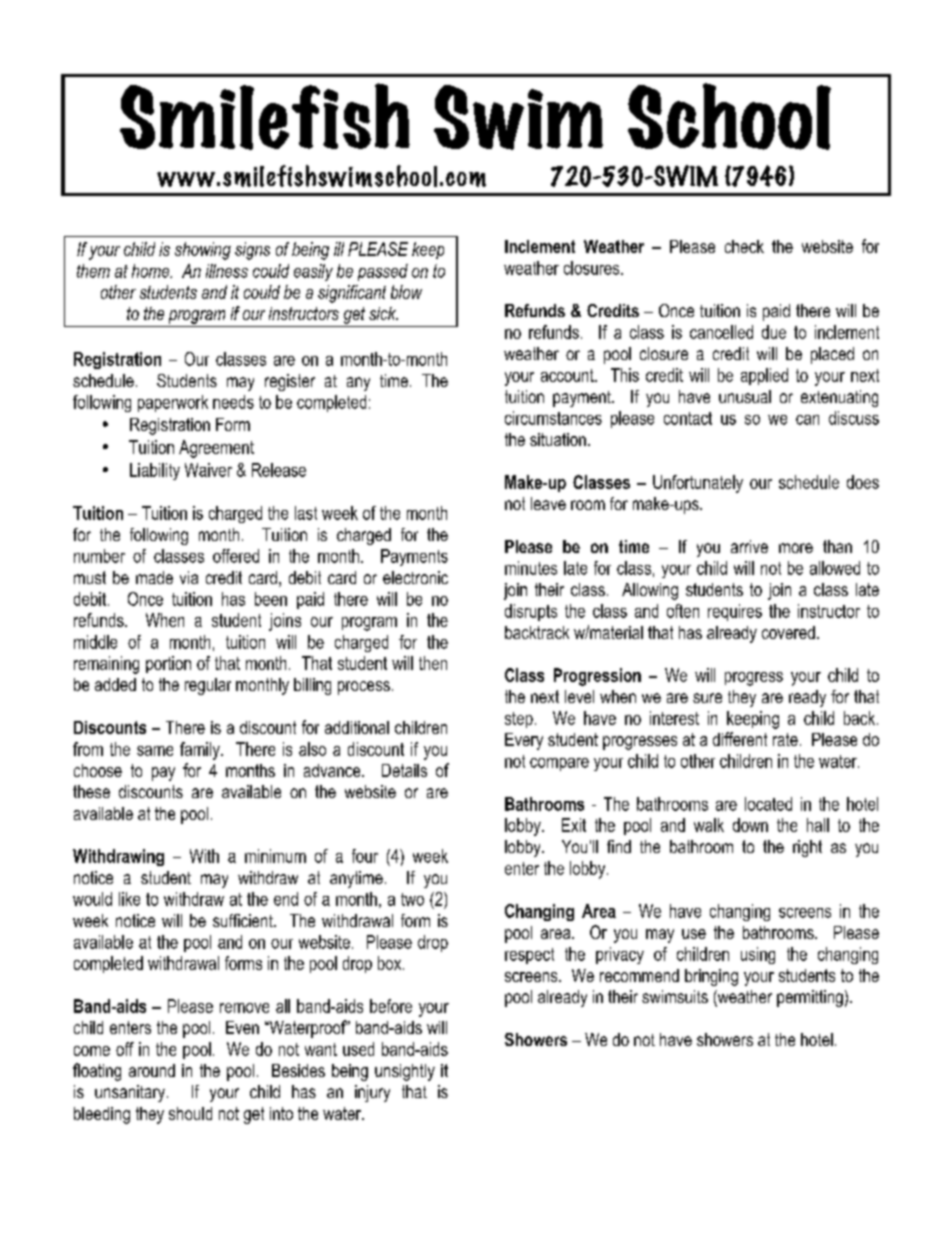  I want to click on covered, so click(788, 632).
